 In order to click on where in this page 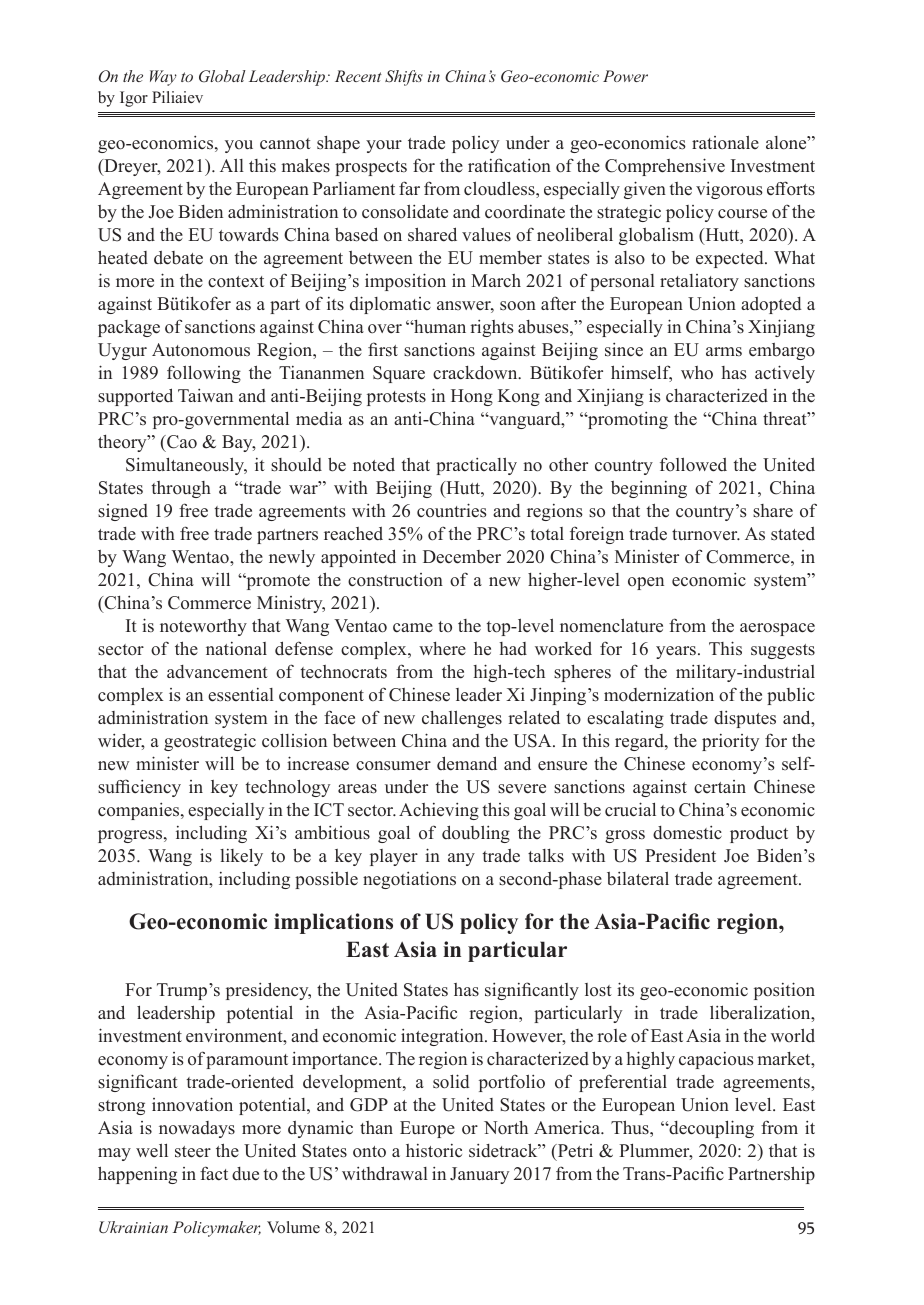, I will do `click(442, 649)`.
